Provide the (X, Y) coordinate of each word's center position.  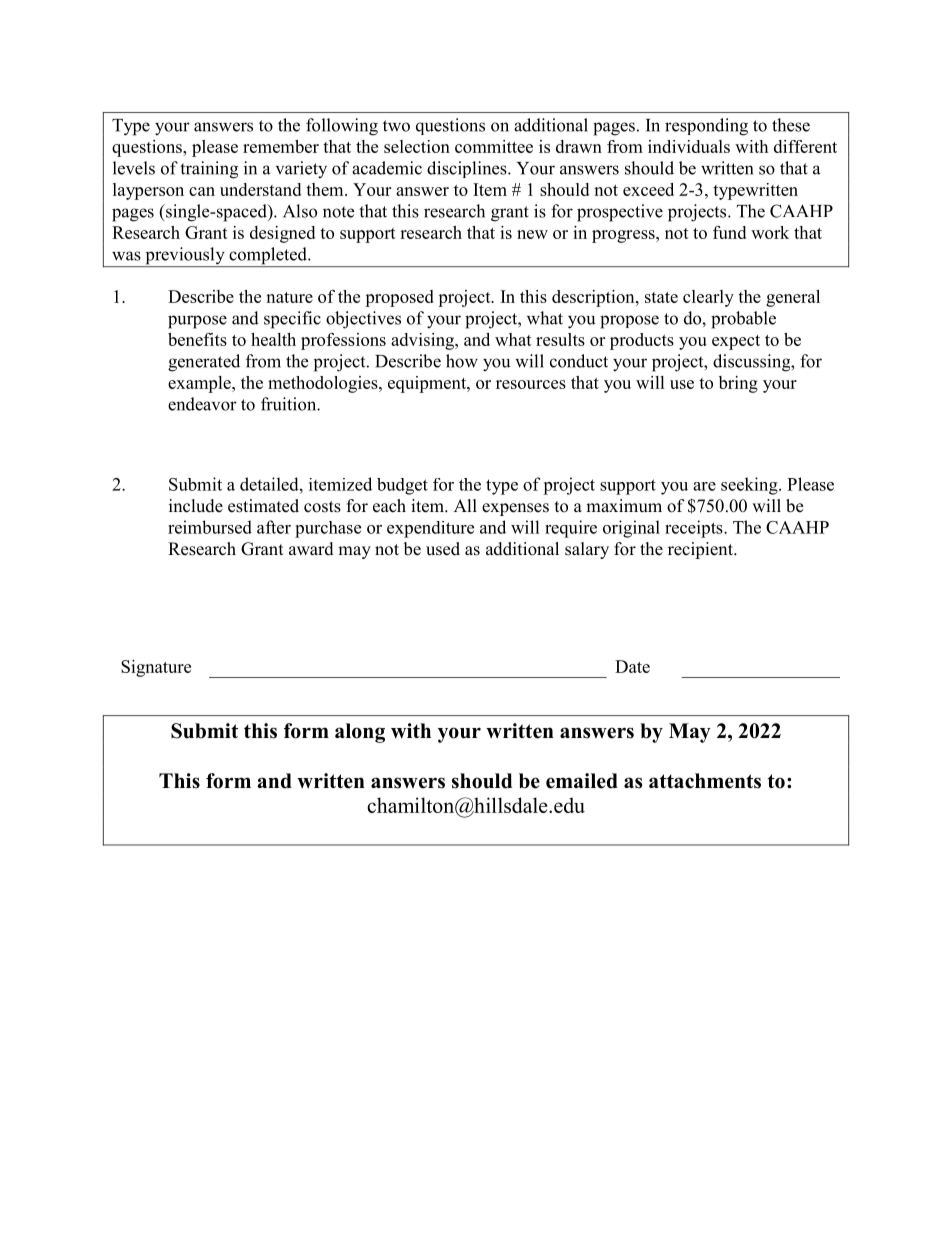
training (209, 170)
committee (494, 146)
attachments (705, 781)
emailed (582, 781)
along (360, 733)
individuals (689, 146)
